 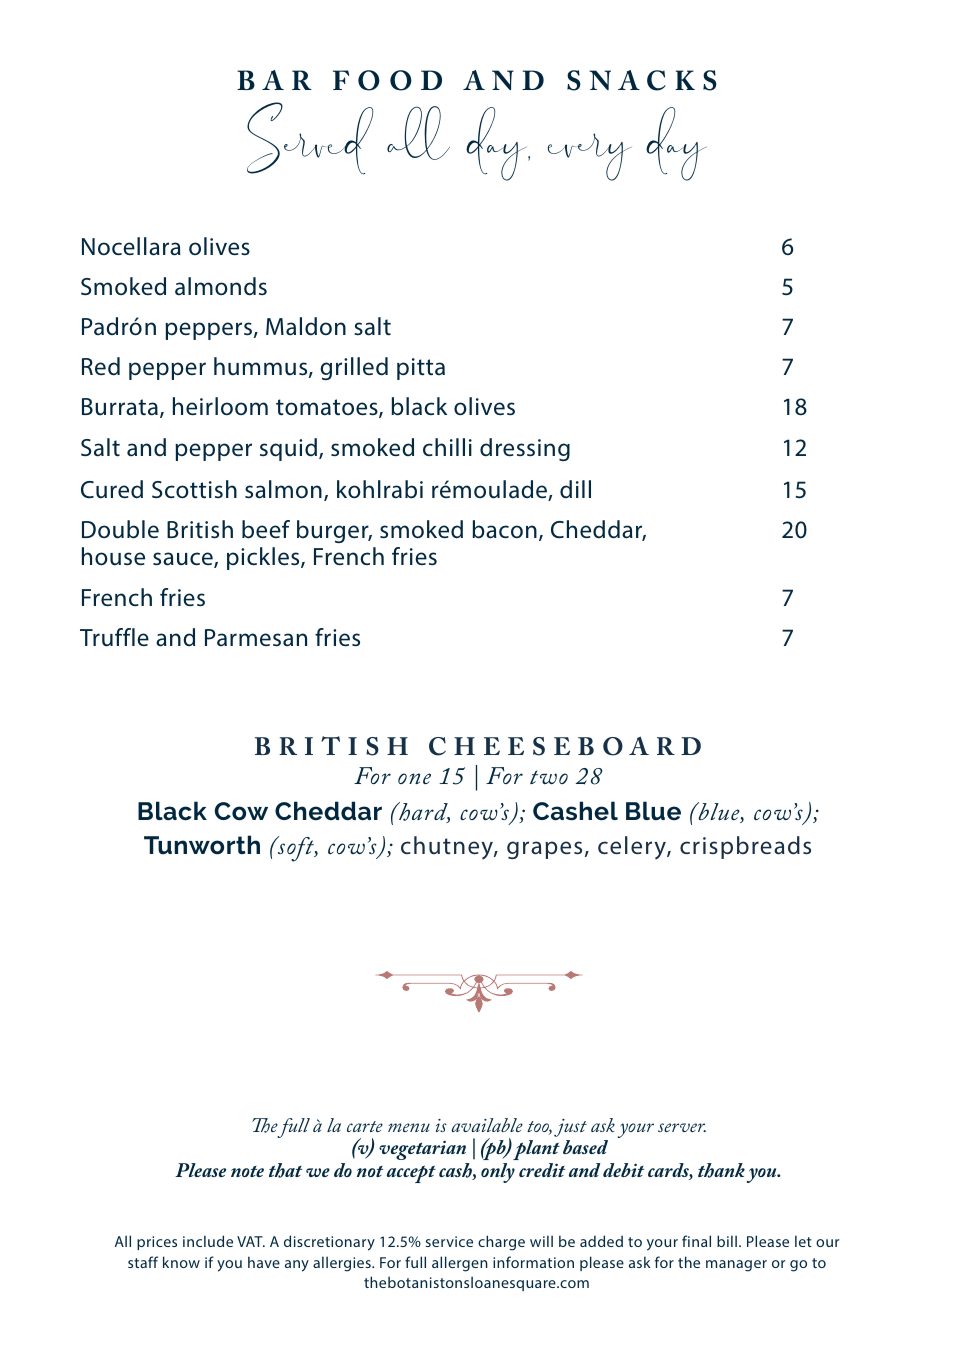 What do you see at coordinates (387, 80) in the screenshot?
I see `FOOD` at bounding box center [387, 80].
